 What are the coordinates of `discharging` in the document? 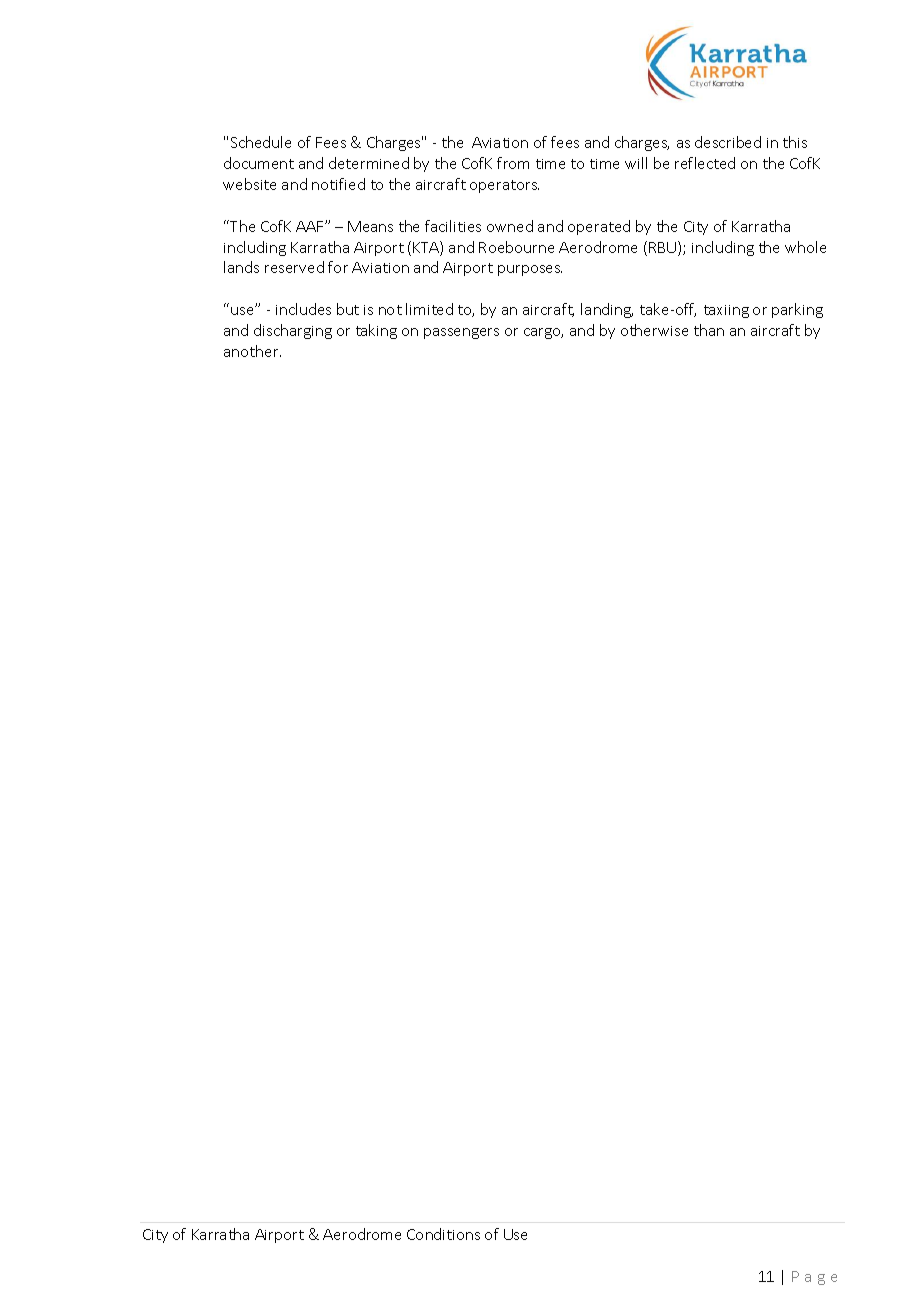 It's located at (293, 331).
